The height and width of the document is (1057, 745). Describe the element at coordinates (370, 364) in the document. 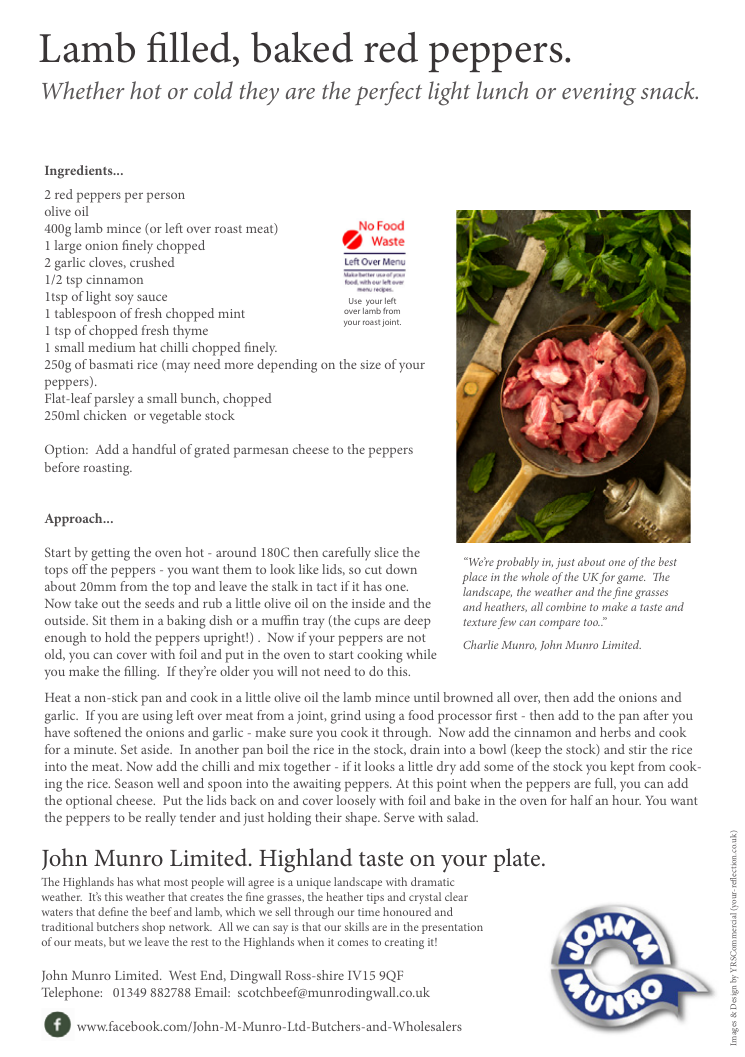

I see `size` at that location.
